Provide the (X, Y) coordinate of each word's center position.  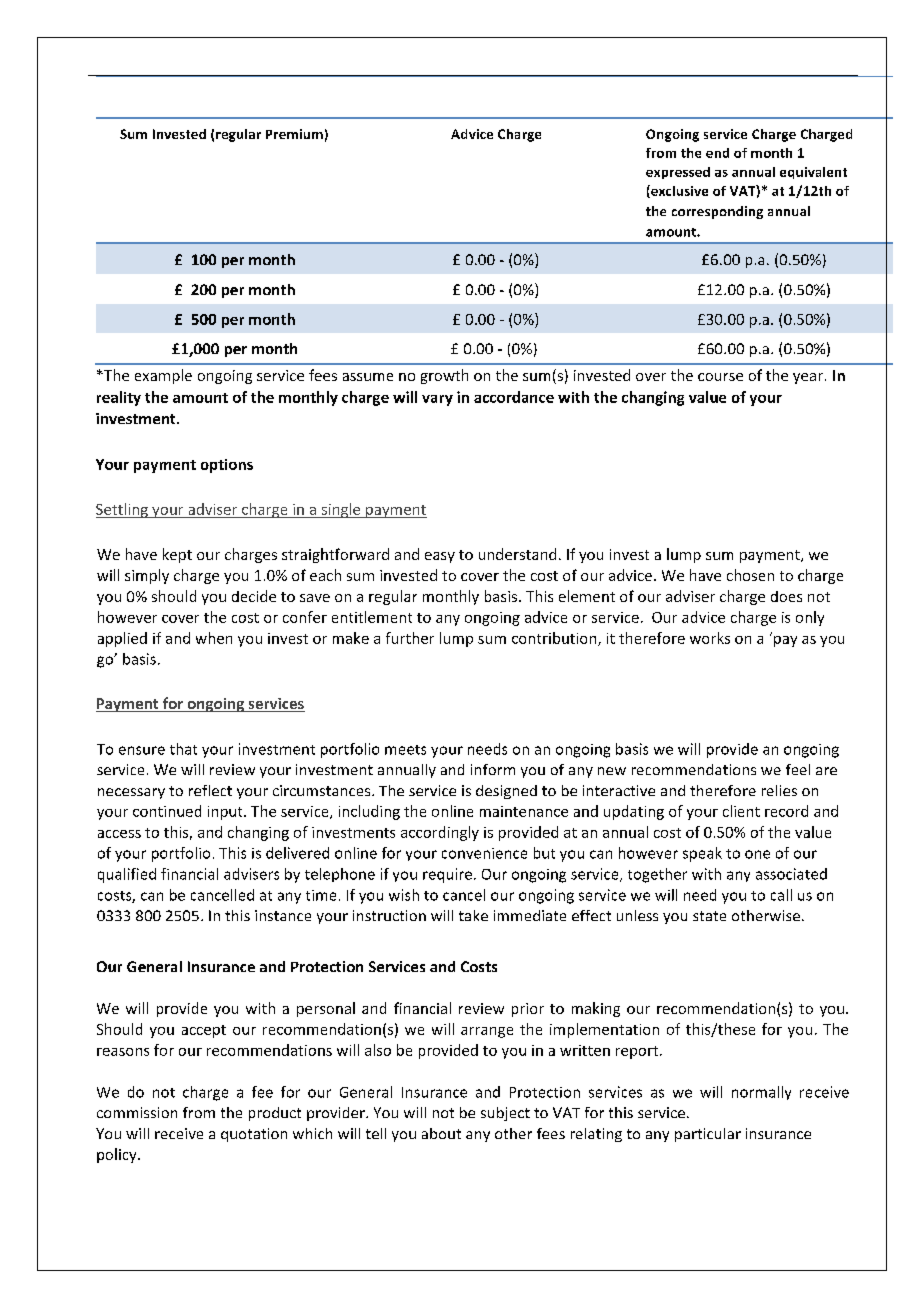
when (214, 638)
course (720, 377)
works (710, 638)
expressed (678, 173)
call (781, 895)
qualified (127, 875)
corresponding (717, 212)
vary (437, 400)
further (410, 638)
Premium (294, 134)
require (447, 875)
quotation (254, 1135)
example (163, 376)
